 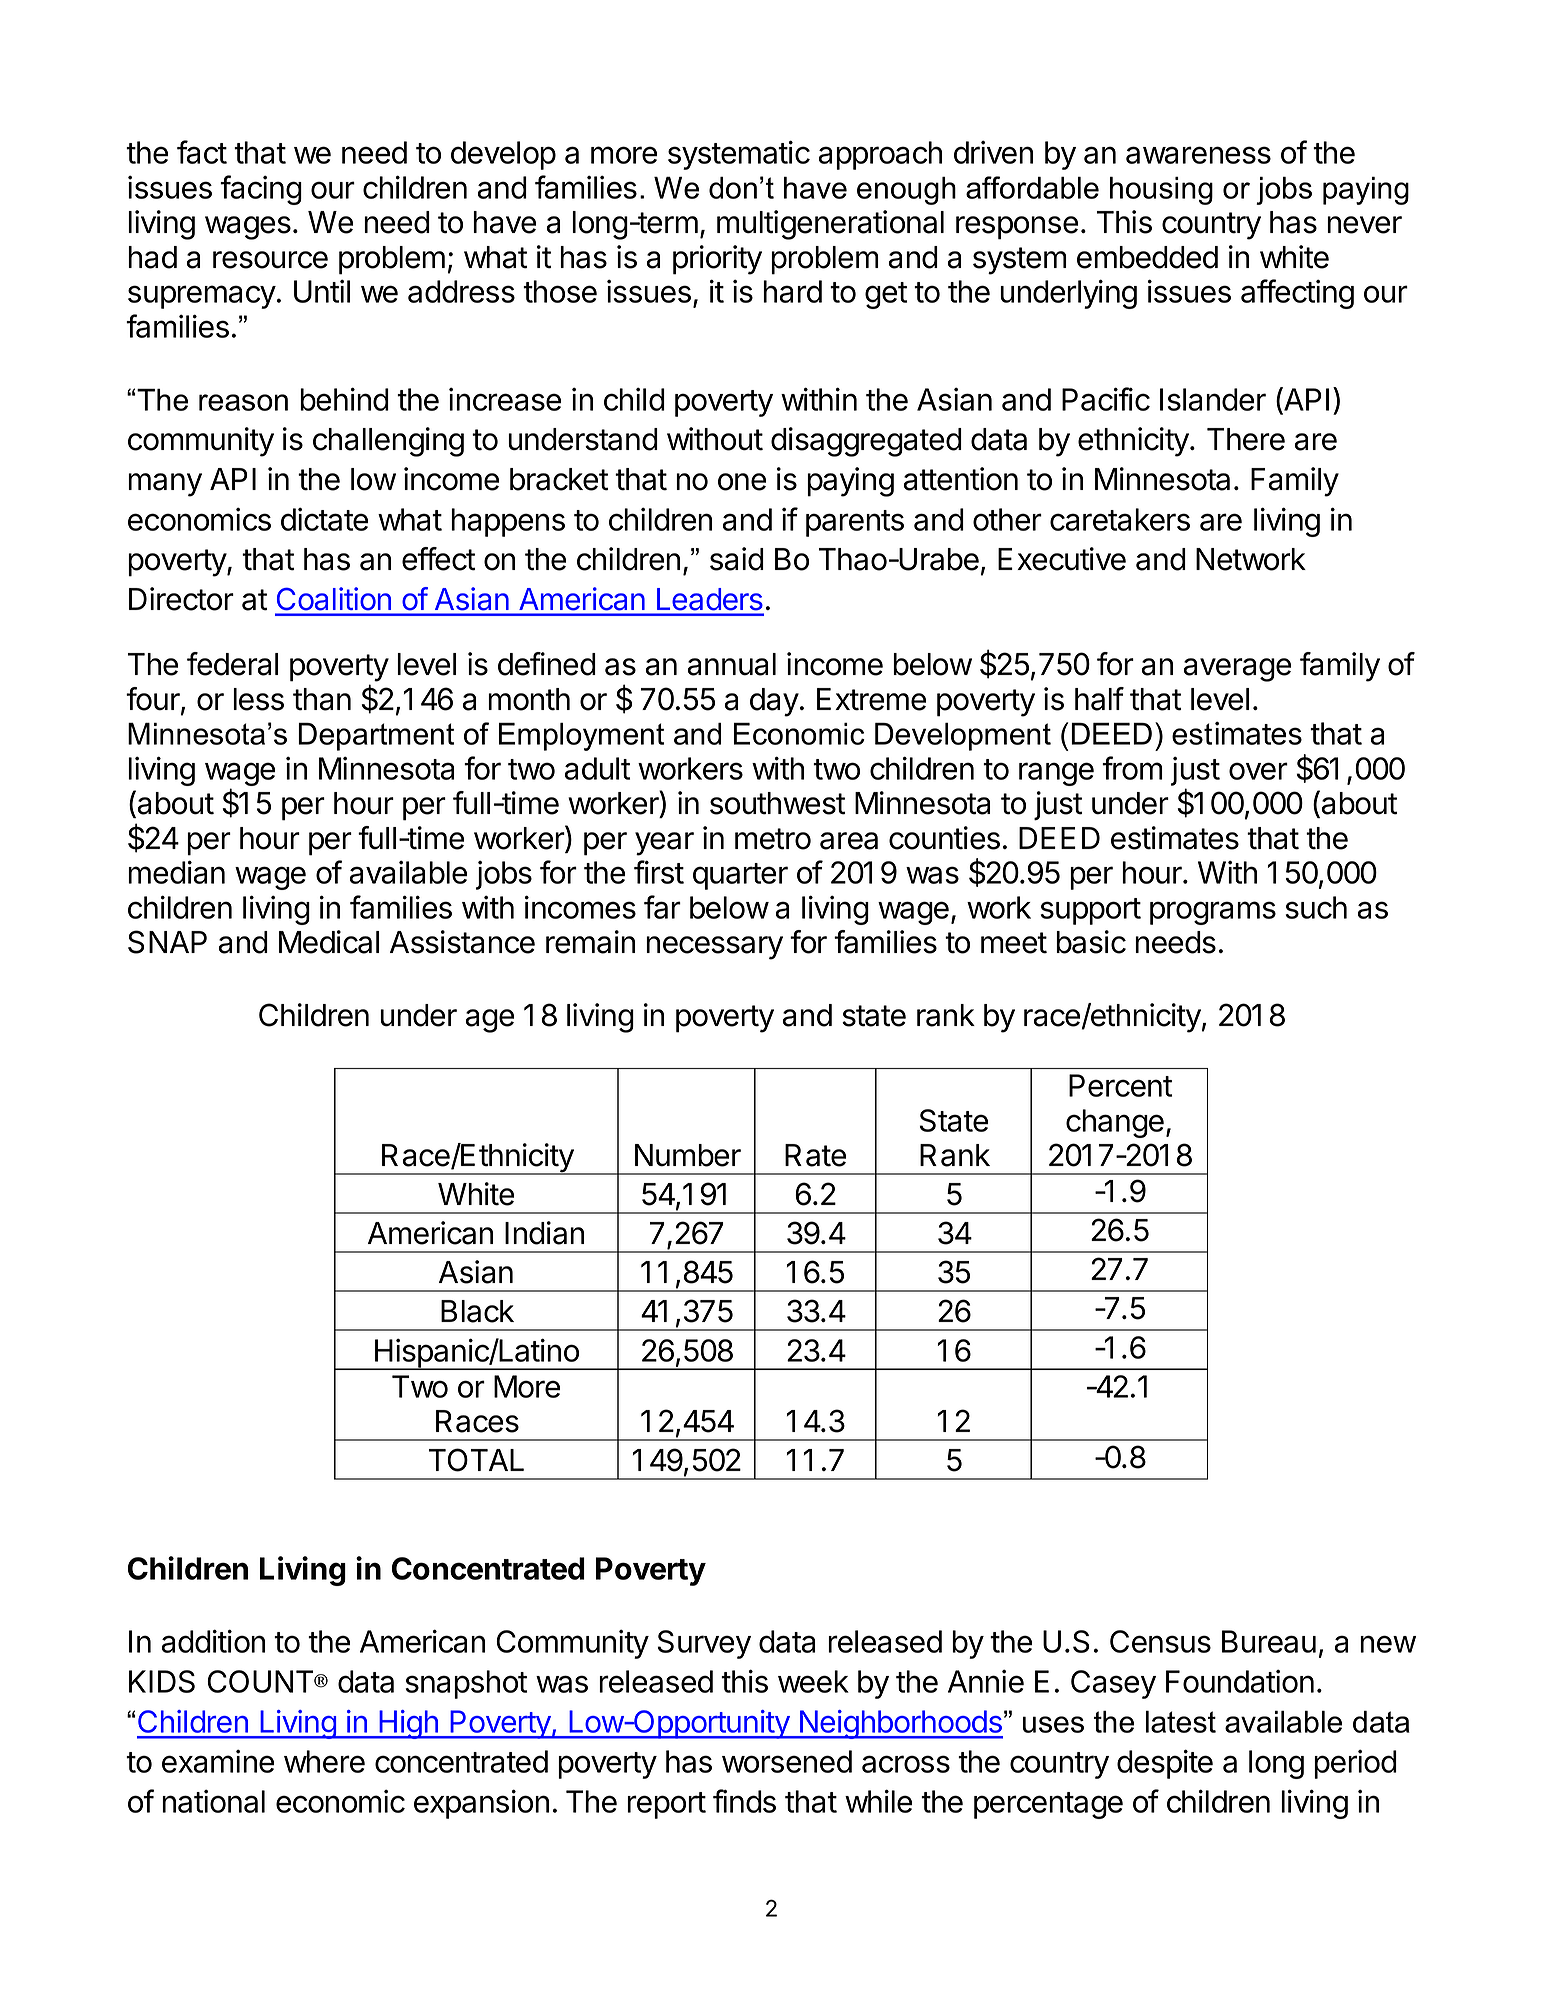 What do you see at coordinates (1161, 191) in the page?
I see `housing` at bounding box center [1161, 191].
